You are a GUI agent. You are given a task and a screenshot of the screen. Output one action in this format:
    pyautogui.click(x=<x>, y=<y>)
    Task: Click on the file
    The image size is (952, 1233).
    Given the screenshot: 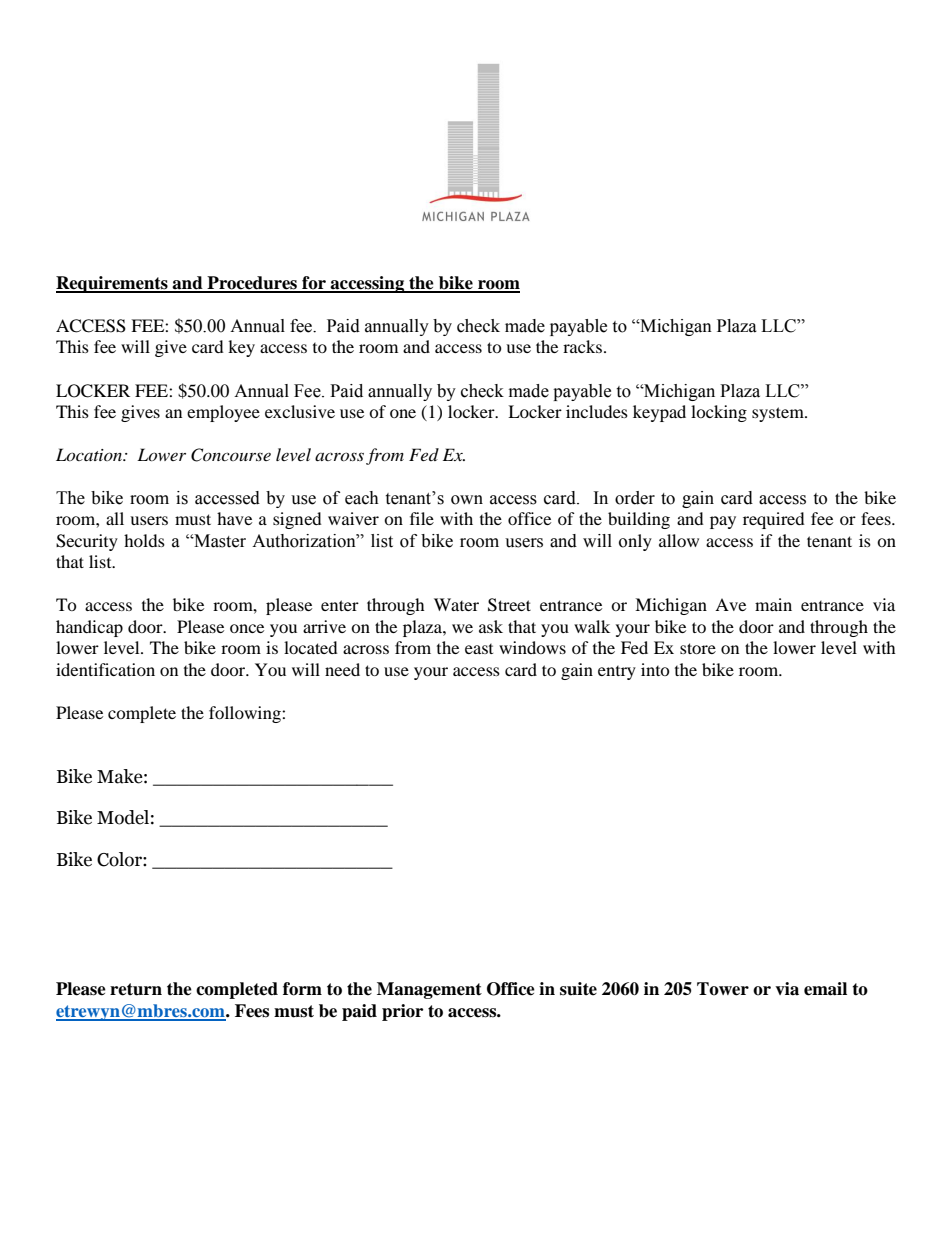 What is the action you would take?
    pyautogui.click(x=422, y=518)
